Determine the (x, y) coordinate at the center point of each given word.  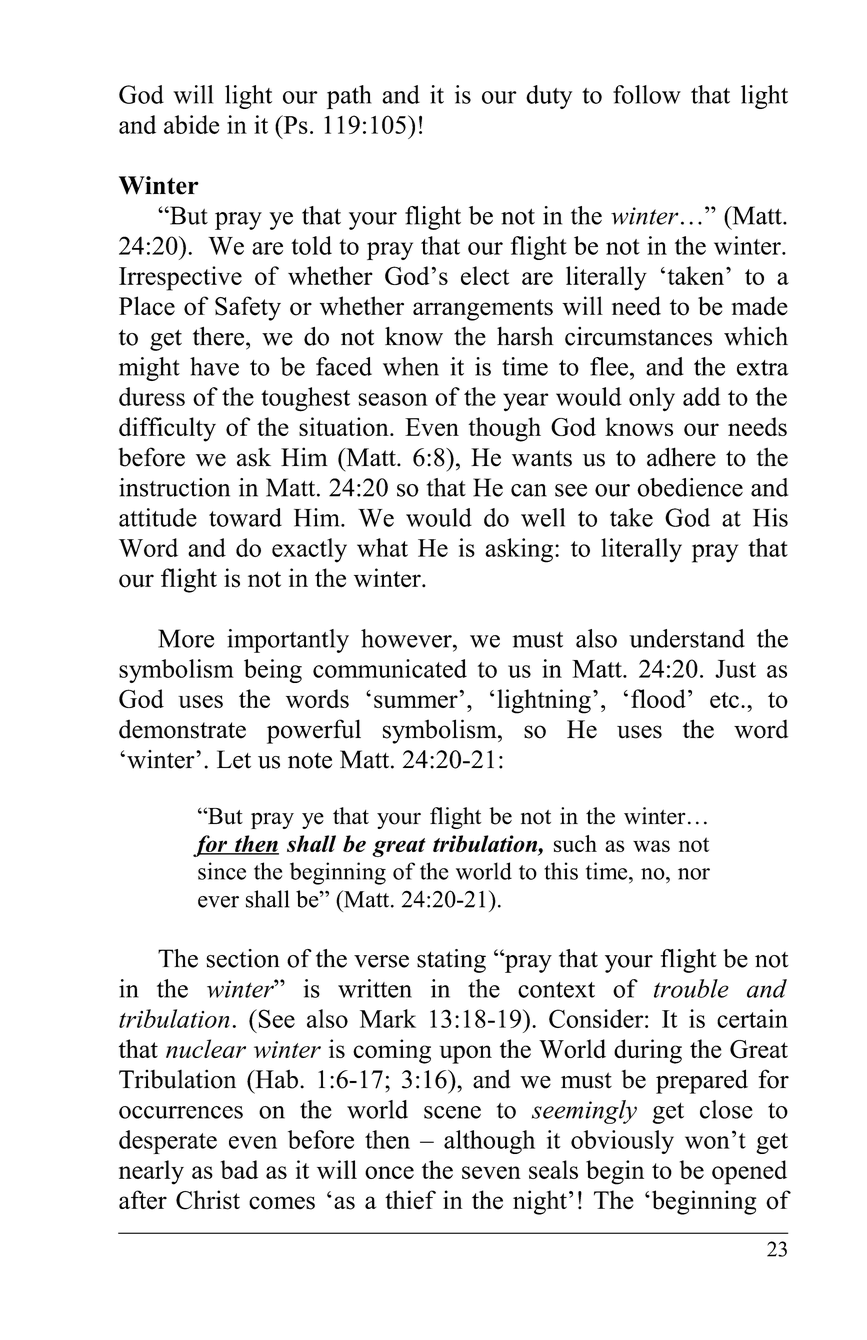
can (529, 490)
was (651, 846)
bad (239, 1169)
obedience (690, 487)
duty (549, 97)
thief (410, 1200)
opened (749, 1172)
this (561, 871)
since (222, 871)
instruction (174, 487)
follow (647, 94)
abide (191, 124)
